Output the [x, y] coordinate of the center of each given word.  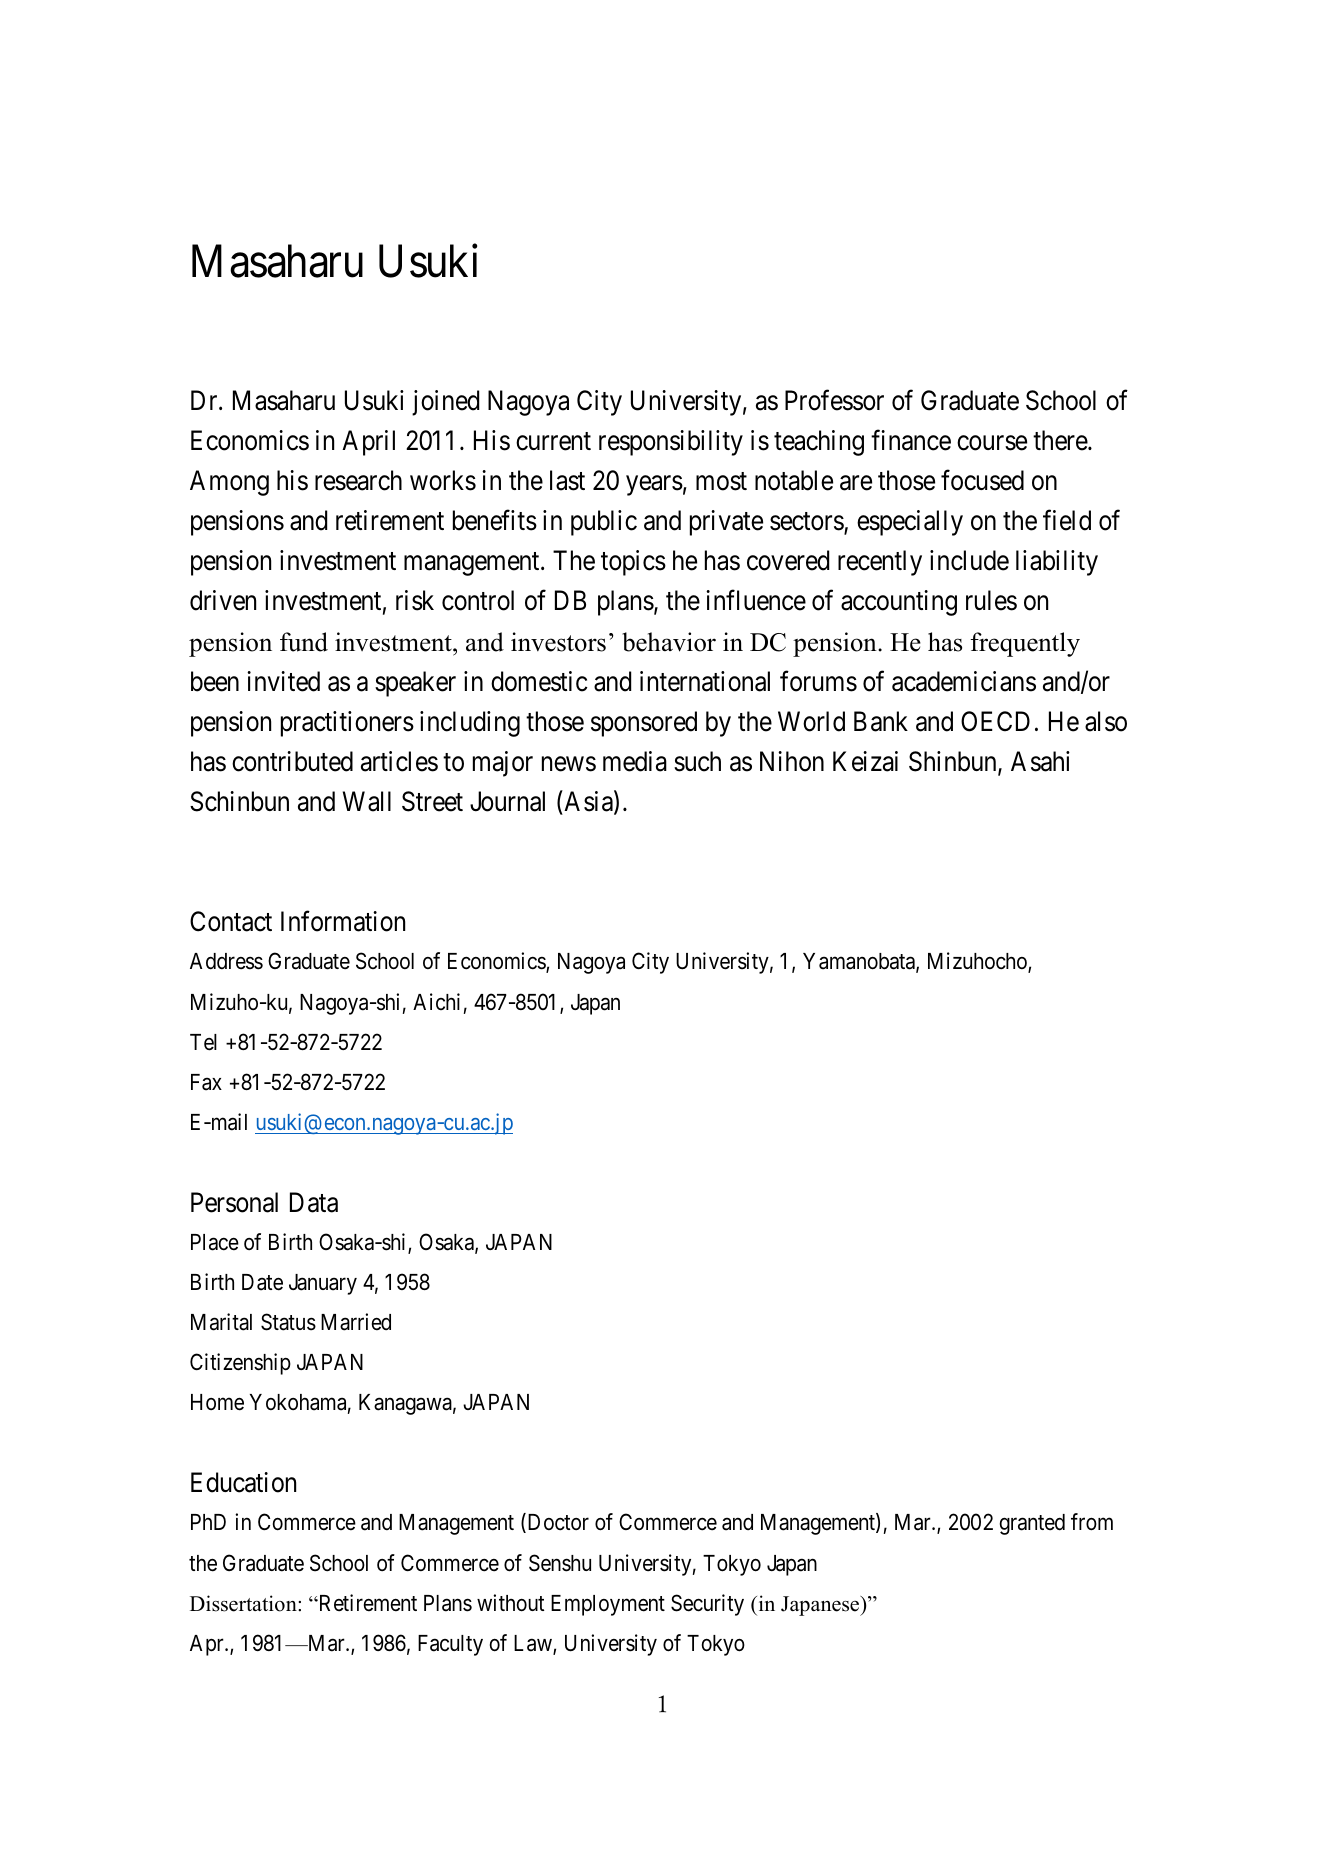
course [992, 443]
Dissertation [244, 1603]
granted [1032, 1524]
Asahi [1040, 761]
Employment [608, 1605]
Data [314, 1202]
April [368, 443]
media [635, 761]
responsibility [671, 443]
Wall [367, 801]
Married [356, 1322]
